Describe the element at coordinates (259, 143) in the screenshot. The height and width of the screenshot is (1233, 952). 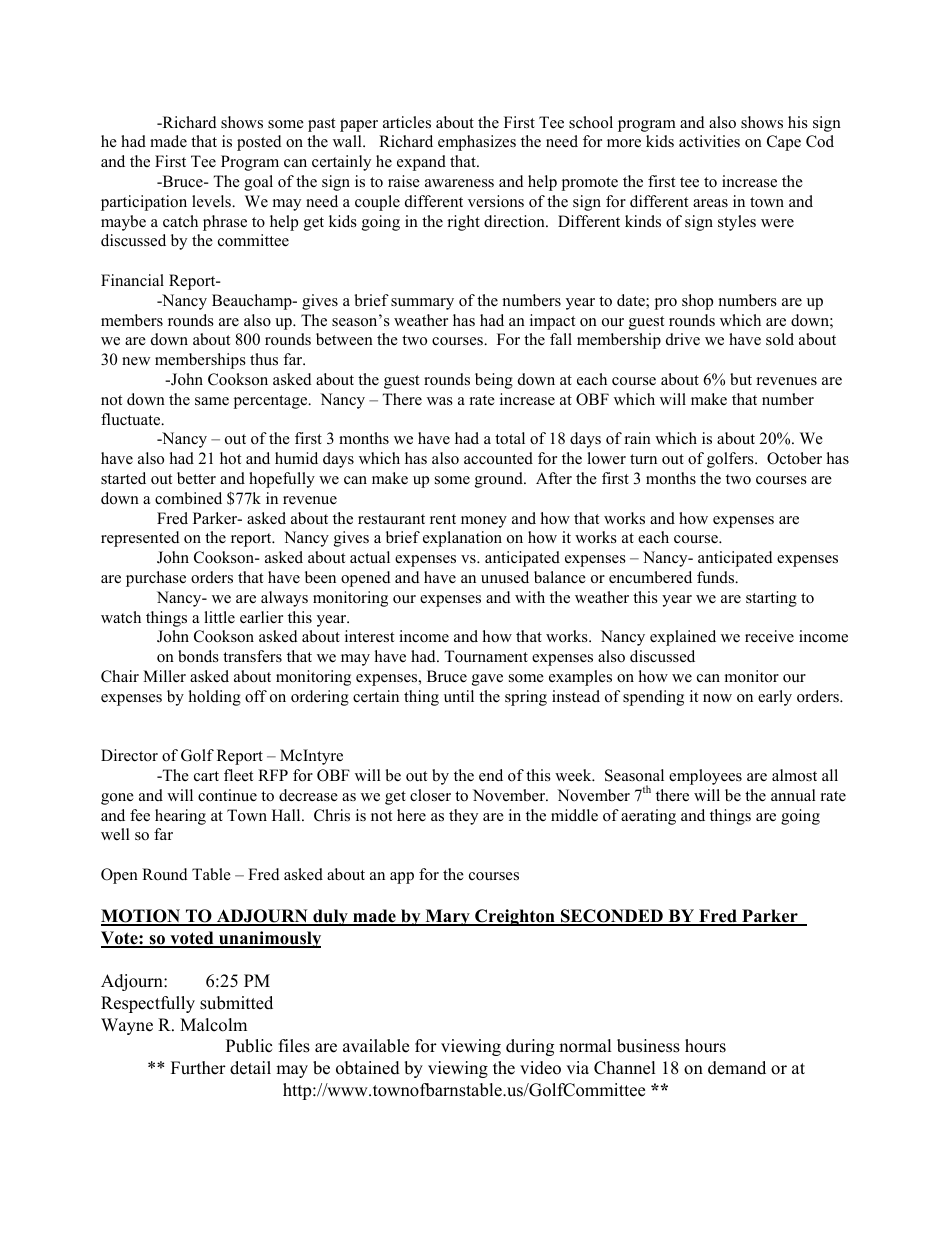
I see `posted` at that location.
